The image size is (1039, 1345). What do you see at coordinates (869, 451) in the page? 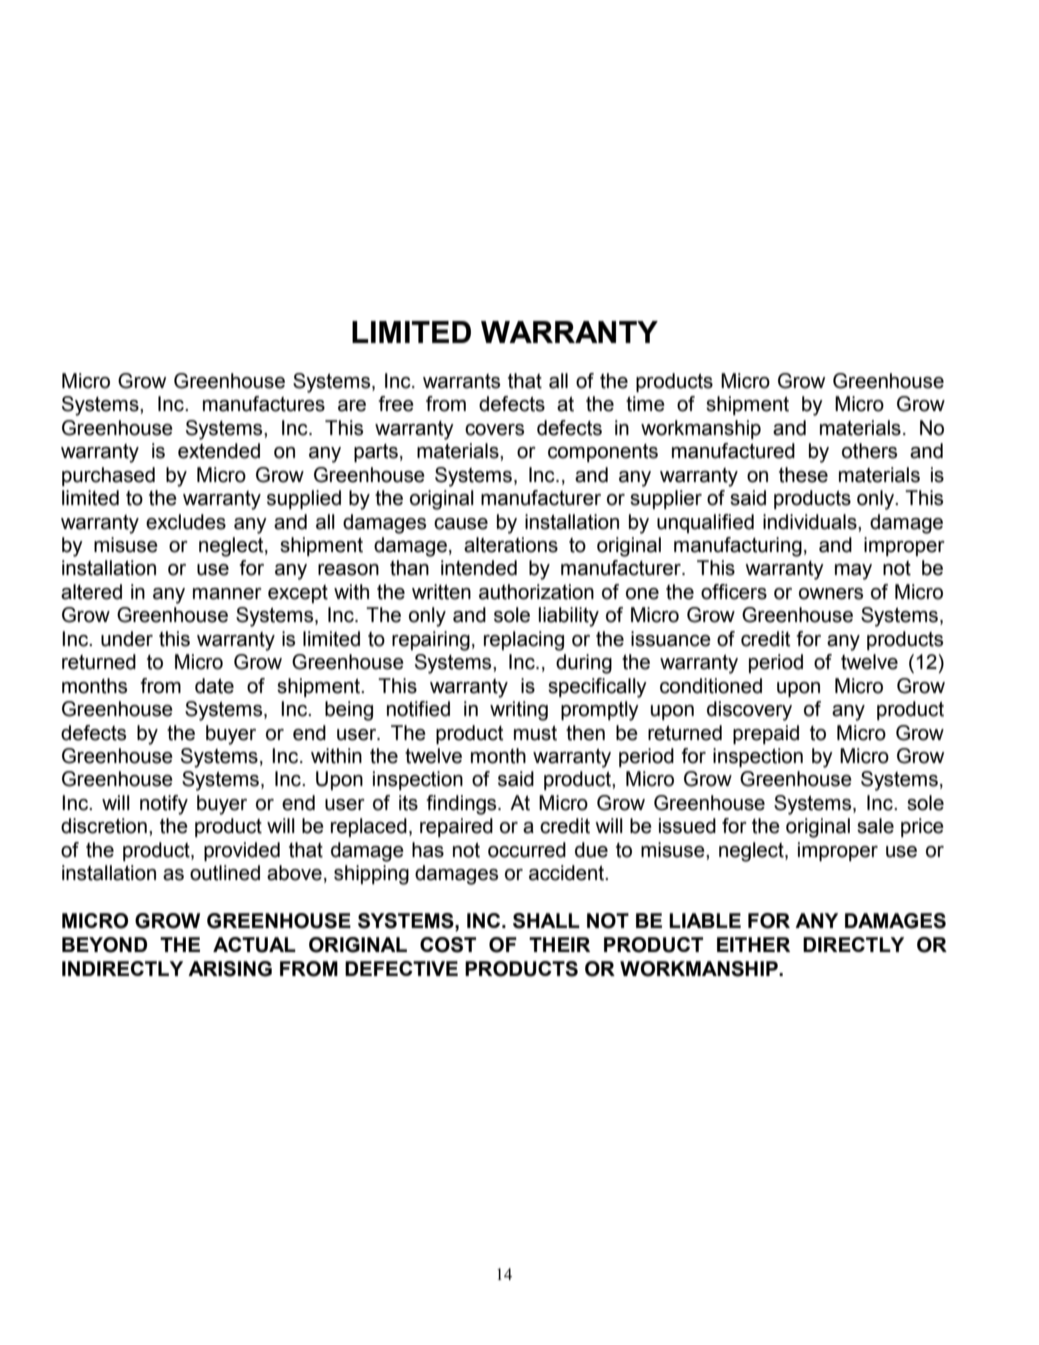
I see `others` at bounding box center [869, 451].
